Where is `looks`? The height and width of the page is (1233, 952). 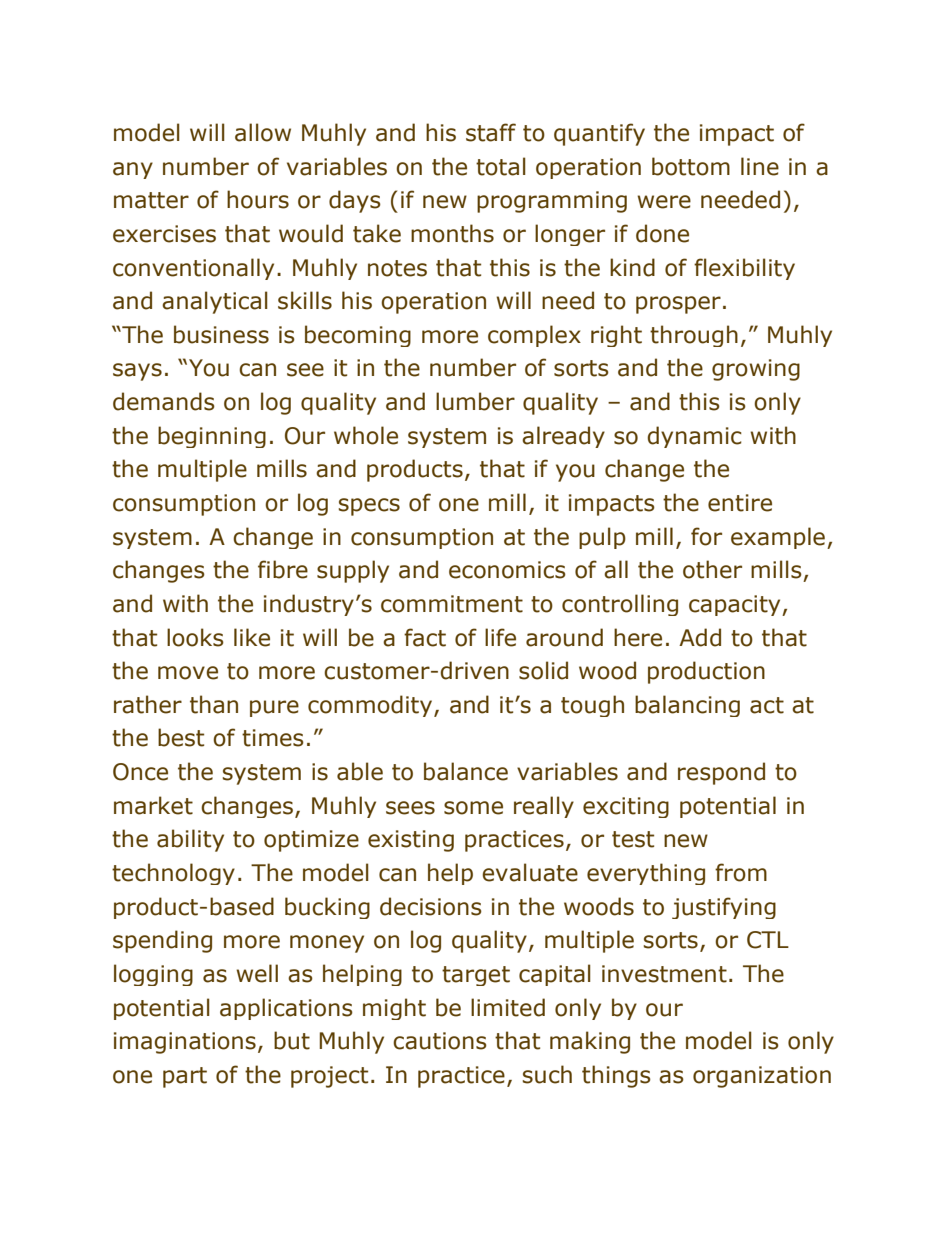 looks is located at coordinates (195, 637).
